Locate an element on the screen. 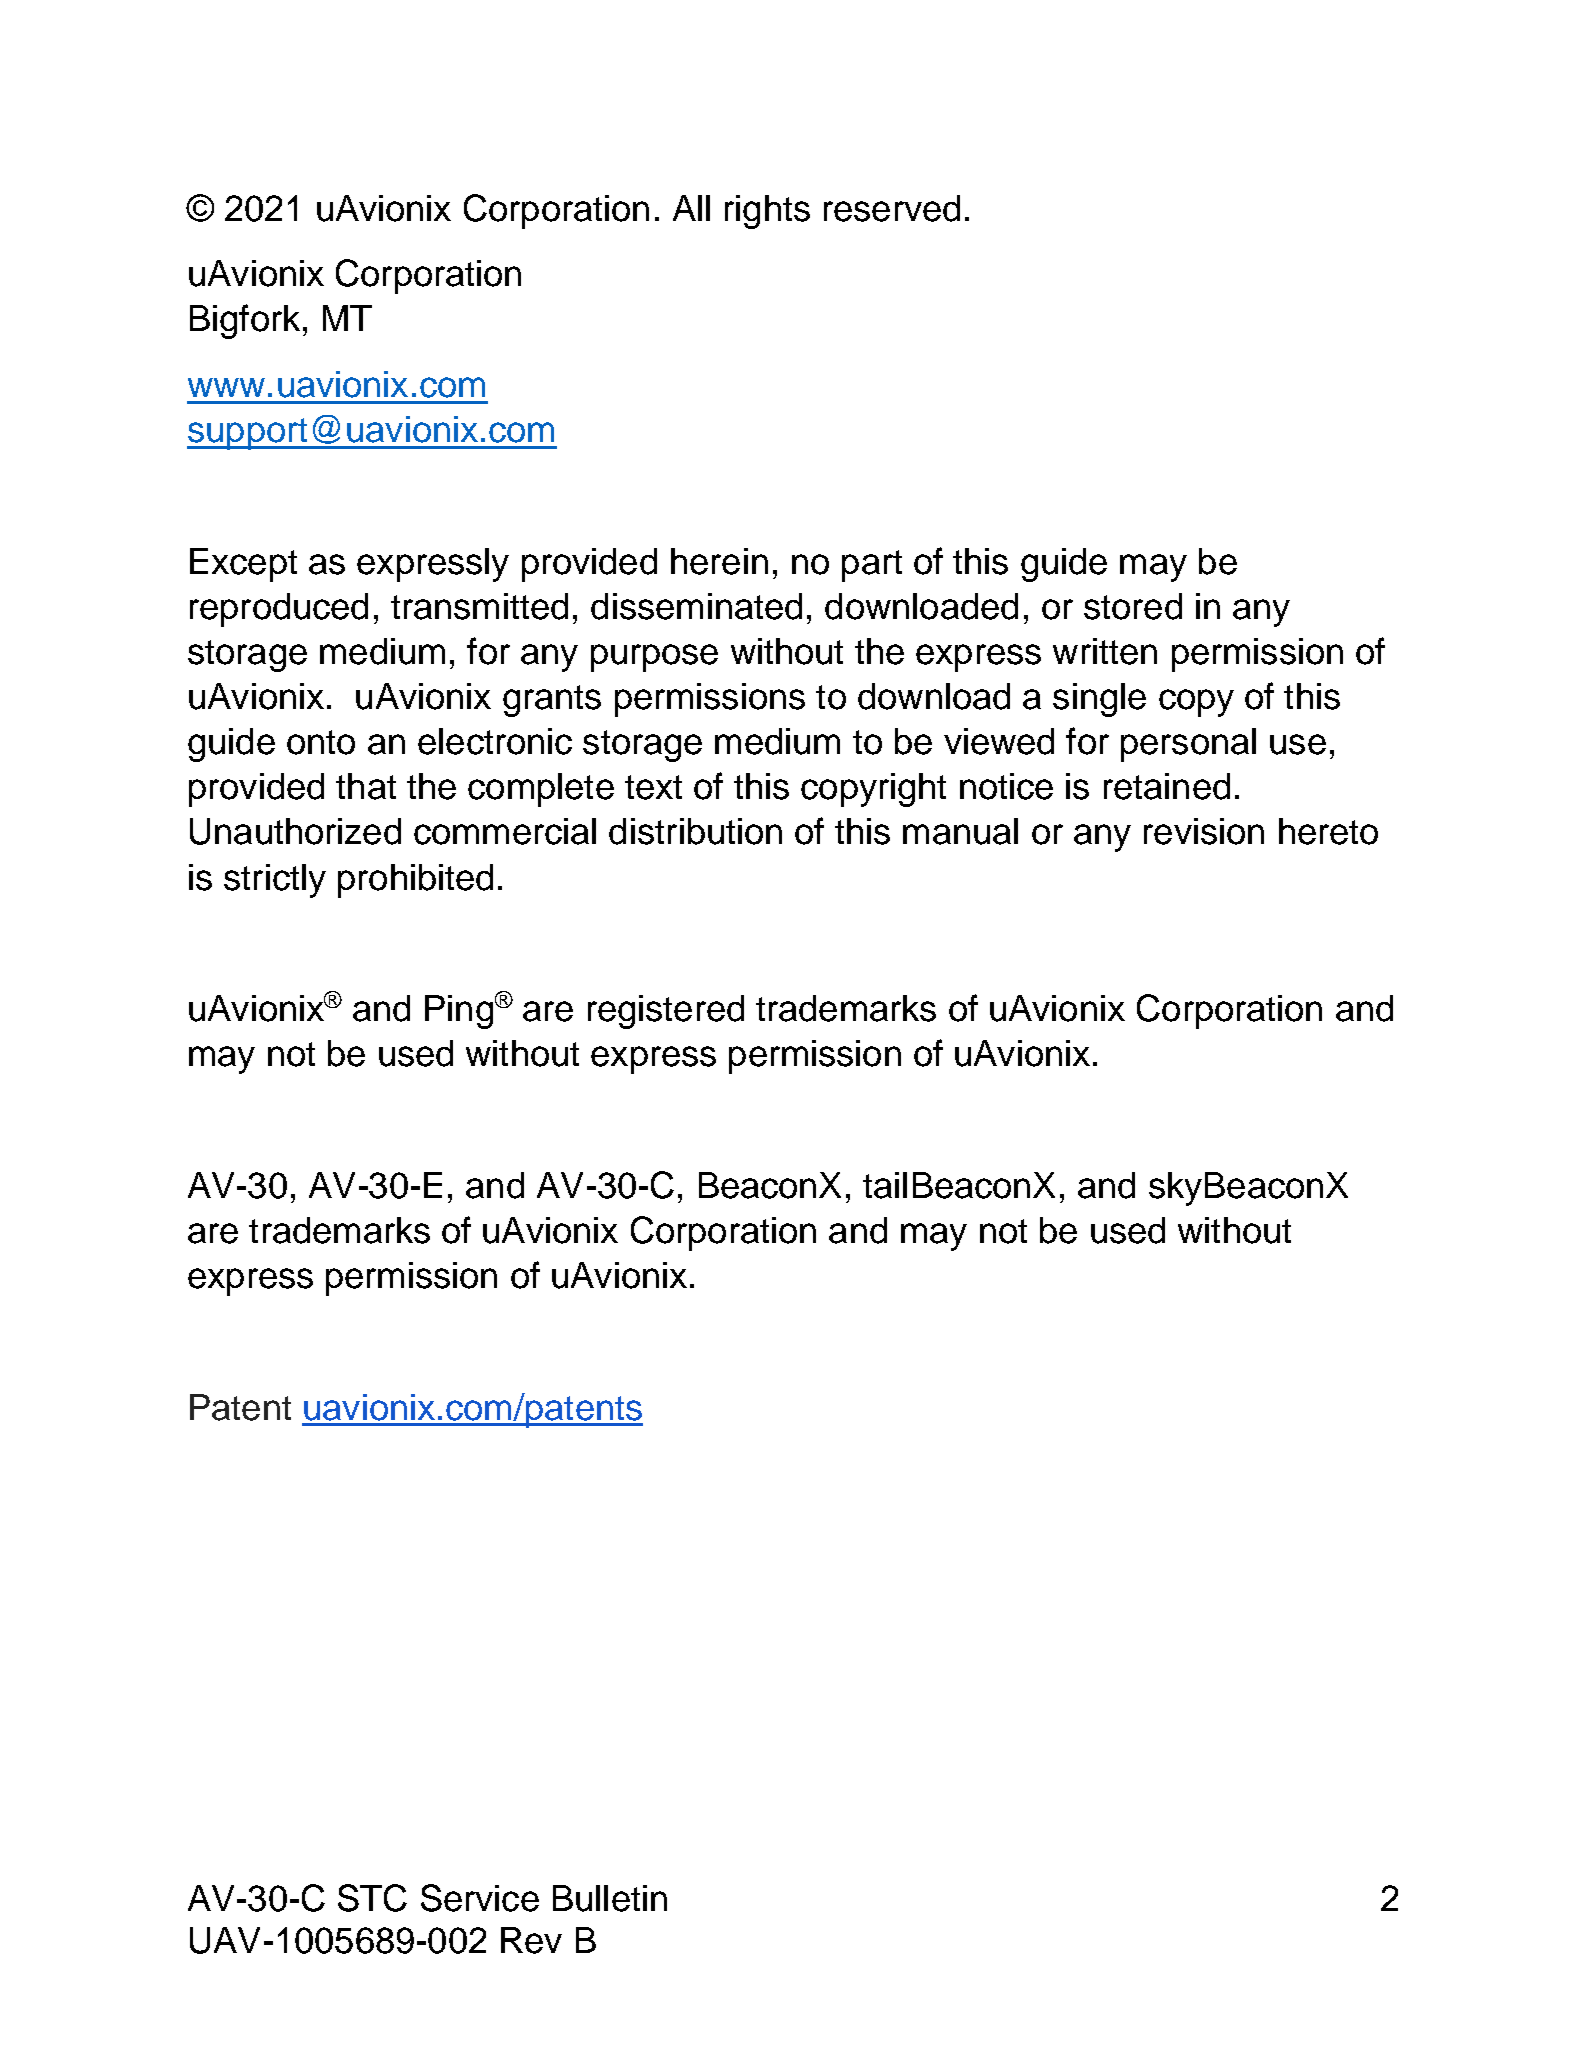  STC is located at coordinates (372, 1898).
